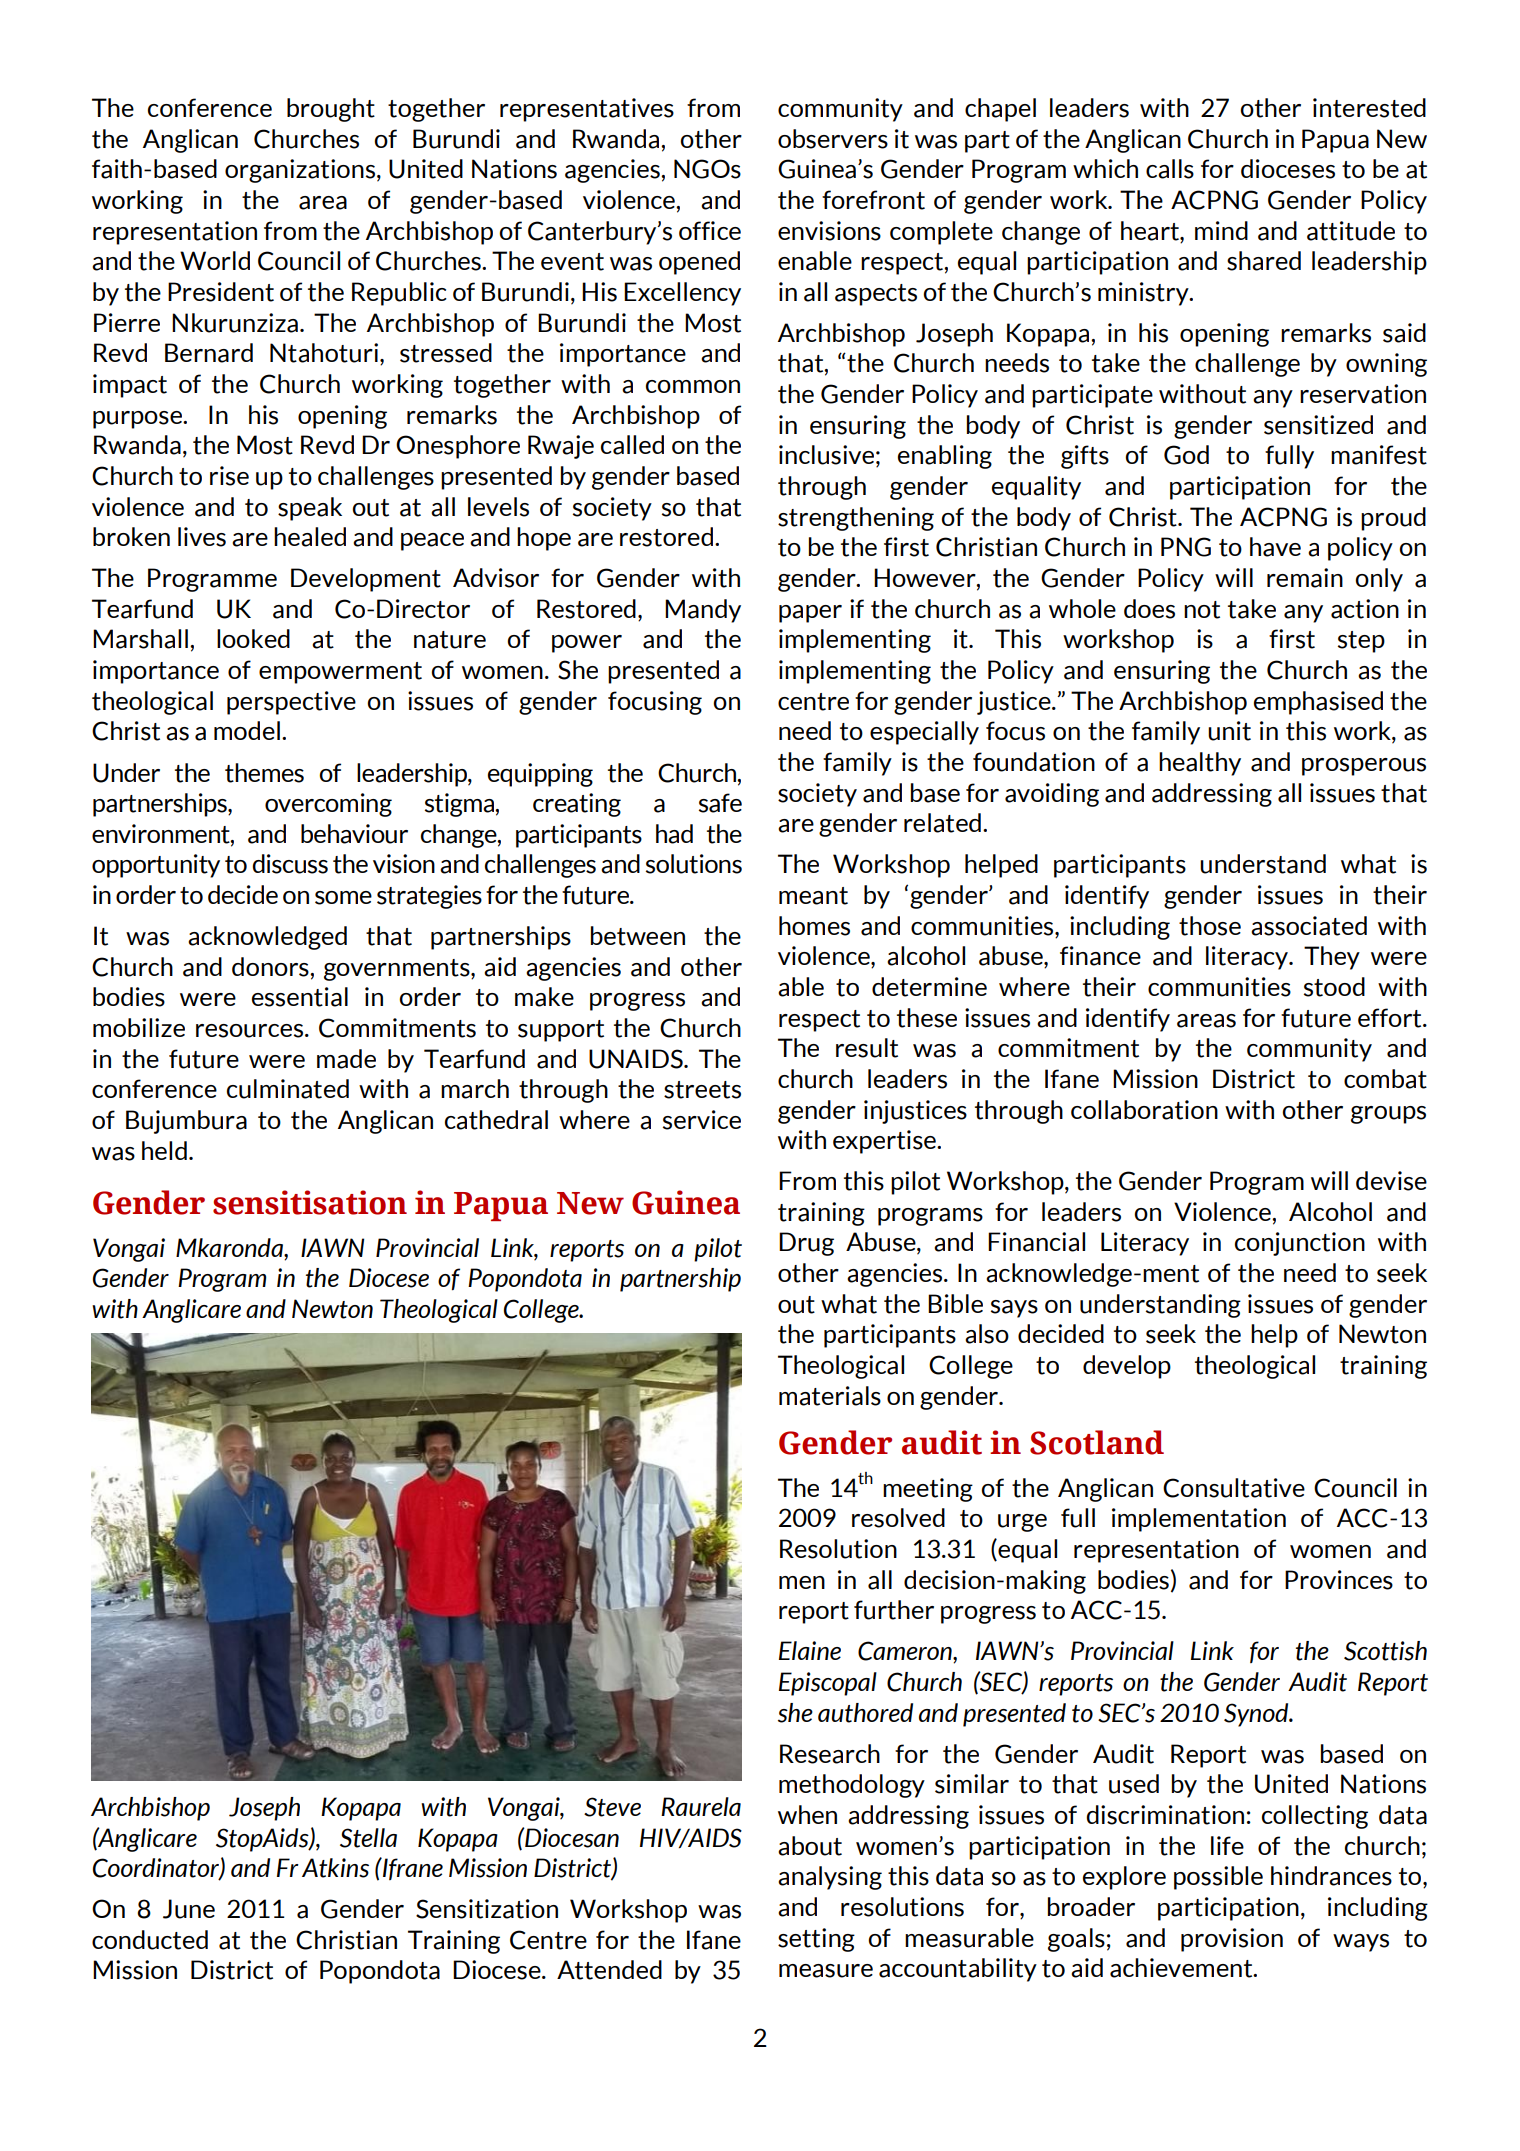  What do you see at coordinates (833, 139) in the document?
I see `observers` at bounding box center [833, 139].
